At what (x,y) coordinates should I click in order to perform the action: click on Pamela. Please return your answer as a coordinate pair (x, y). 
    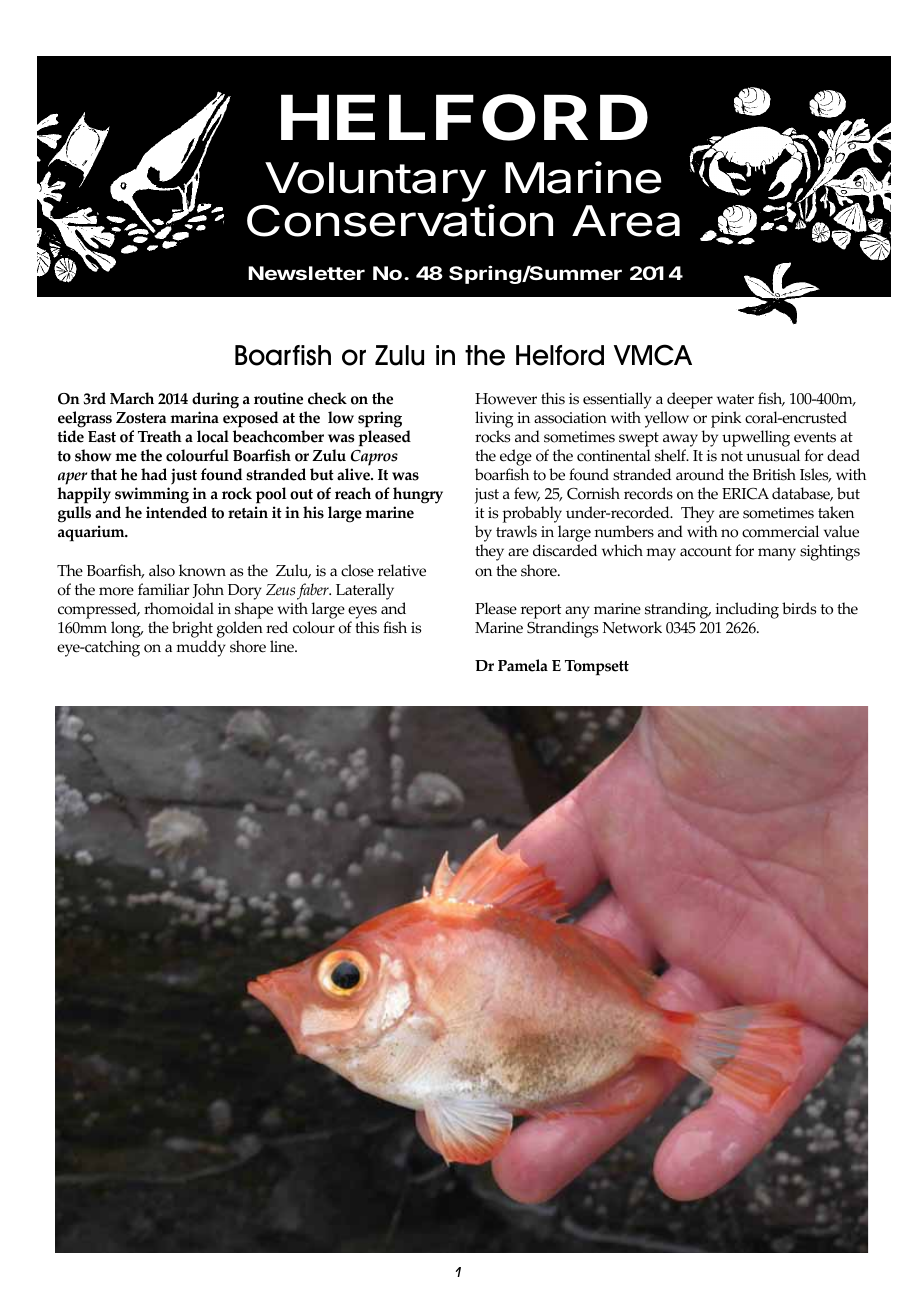
    Looking at the image, I should click on (523, 665).
